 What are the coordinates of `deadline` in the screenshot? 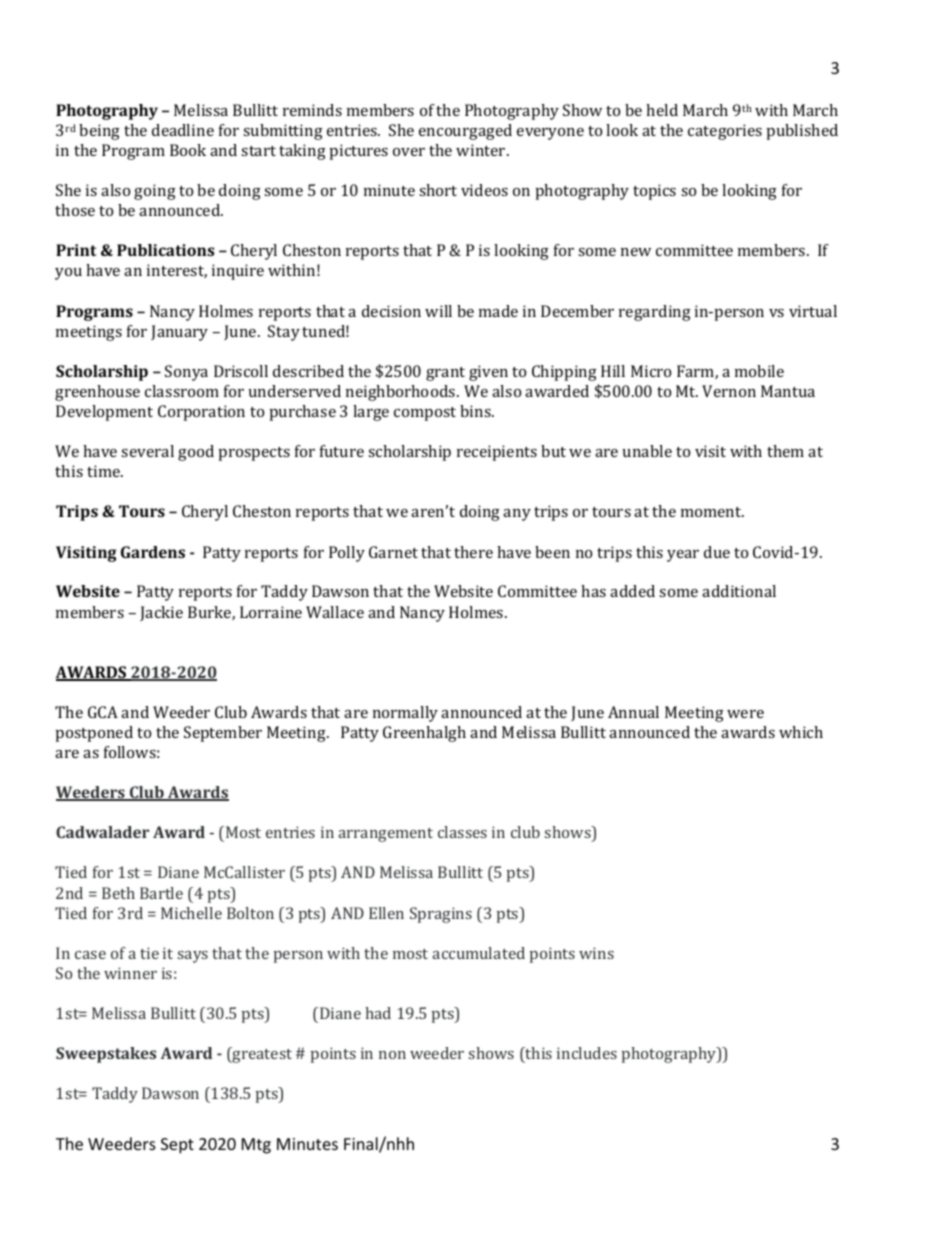 It's located at (183, 130).
